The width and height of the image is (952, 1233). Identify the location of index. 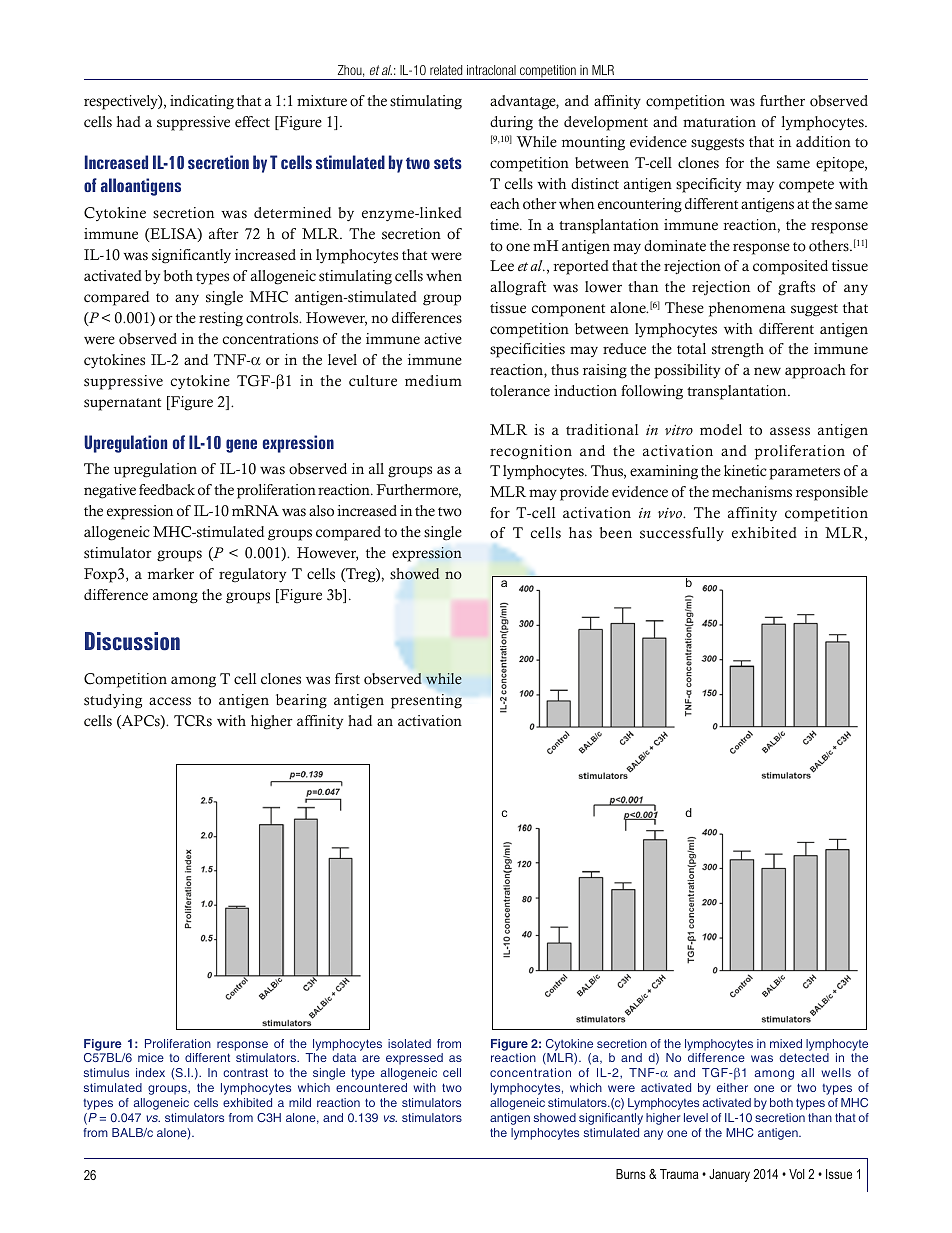
(150, 1072).
